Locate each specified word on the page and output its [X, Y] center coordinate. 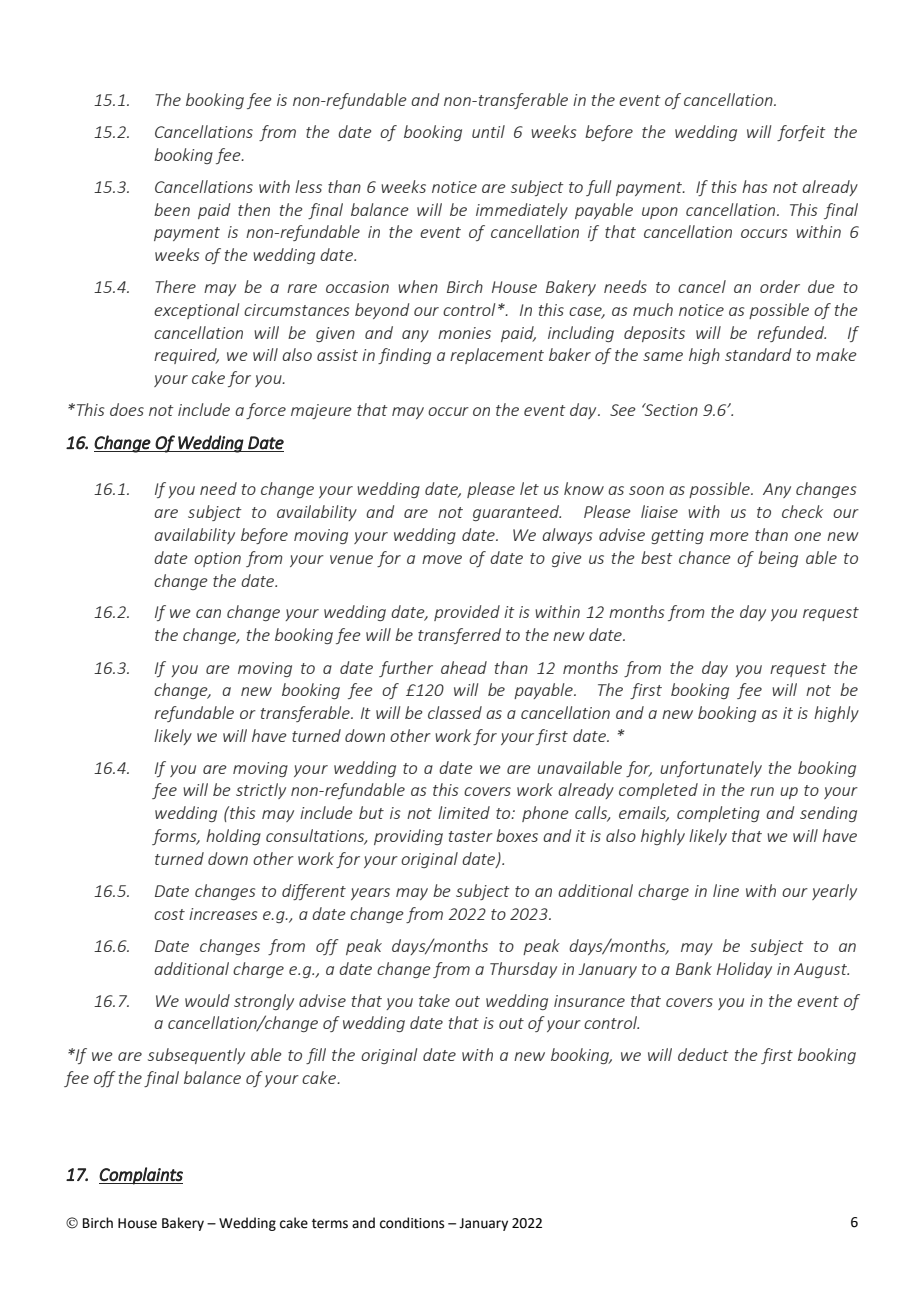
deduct [703, 1054]
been [172, 209]
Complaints [141, 1176]
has [755, 186]
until [488, 131]
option [217, 559]
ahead [464, 667]
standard [758, 354]
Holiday [744, 970]
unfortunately [711, 769]
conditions [412, 1223]
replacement [497, 356]
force [266, 411]
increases [223, 914]
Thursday [523, 970]
